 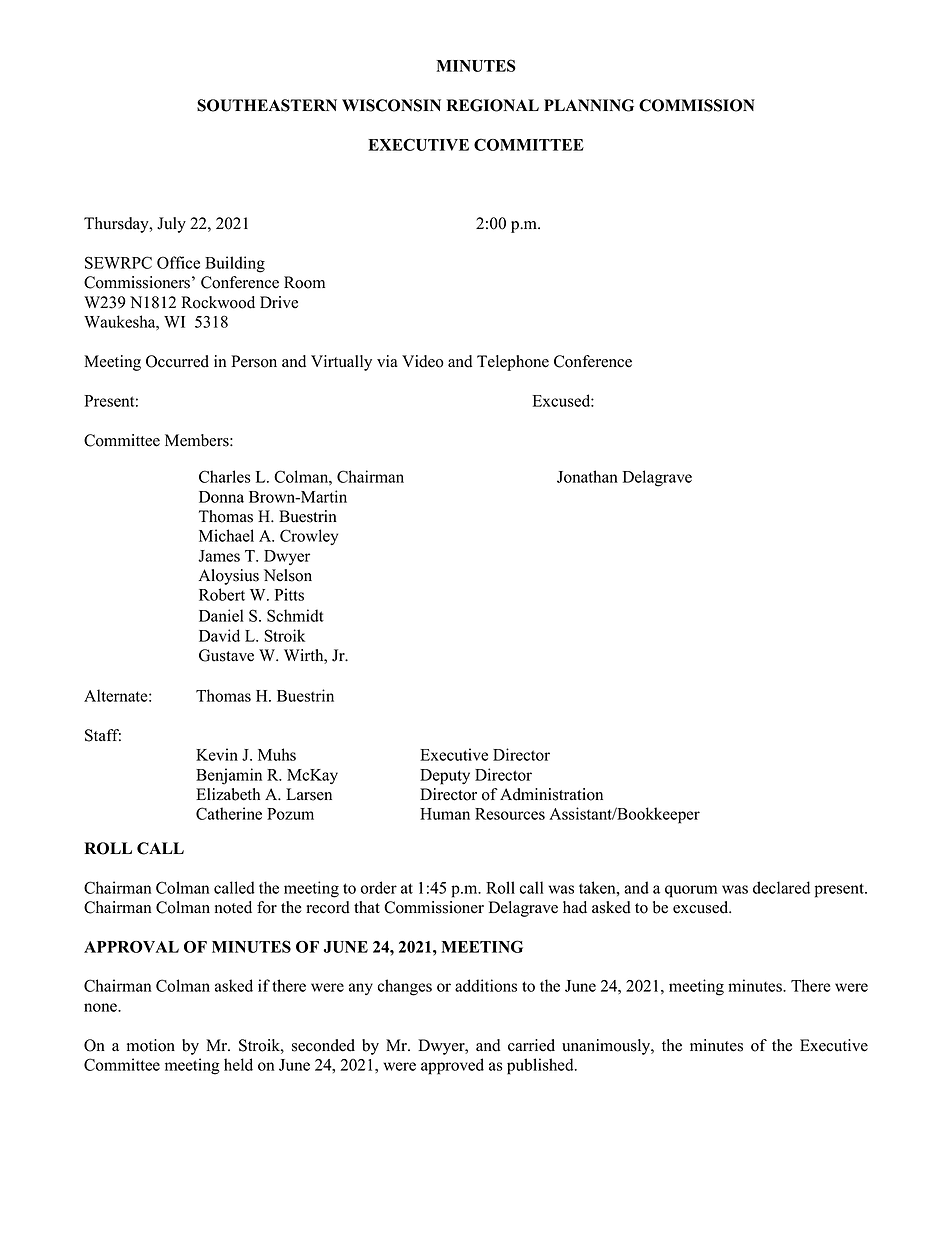 I want to click on Telephone, so click(x=513, y=363).
